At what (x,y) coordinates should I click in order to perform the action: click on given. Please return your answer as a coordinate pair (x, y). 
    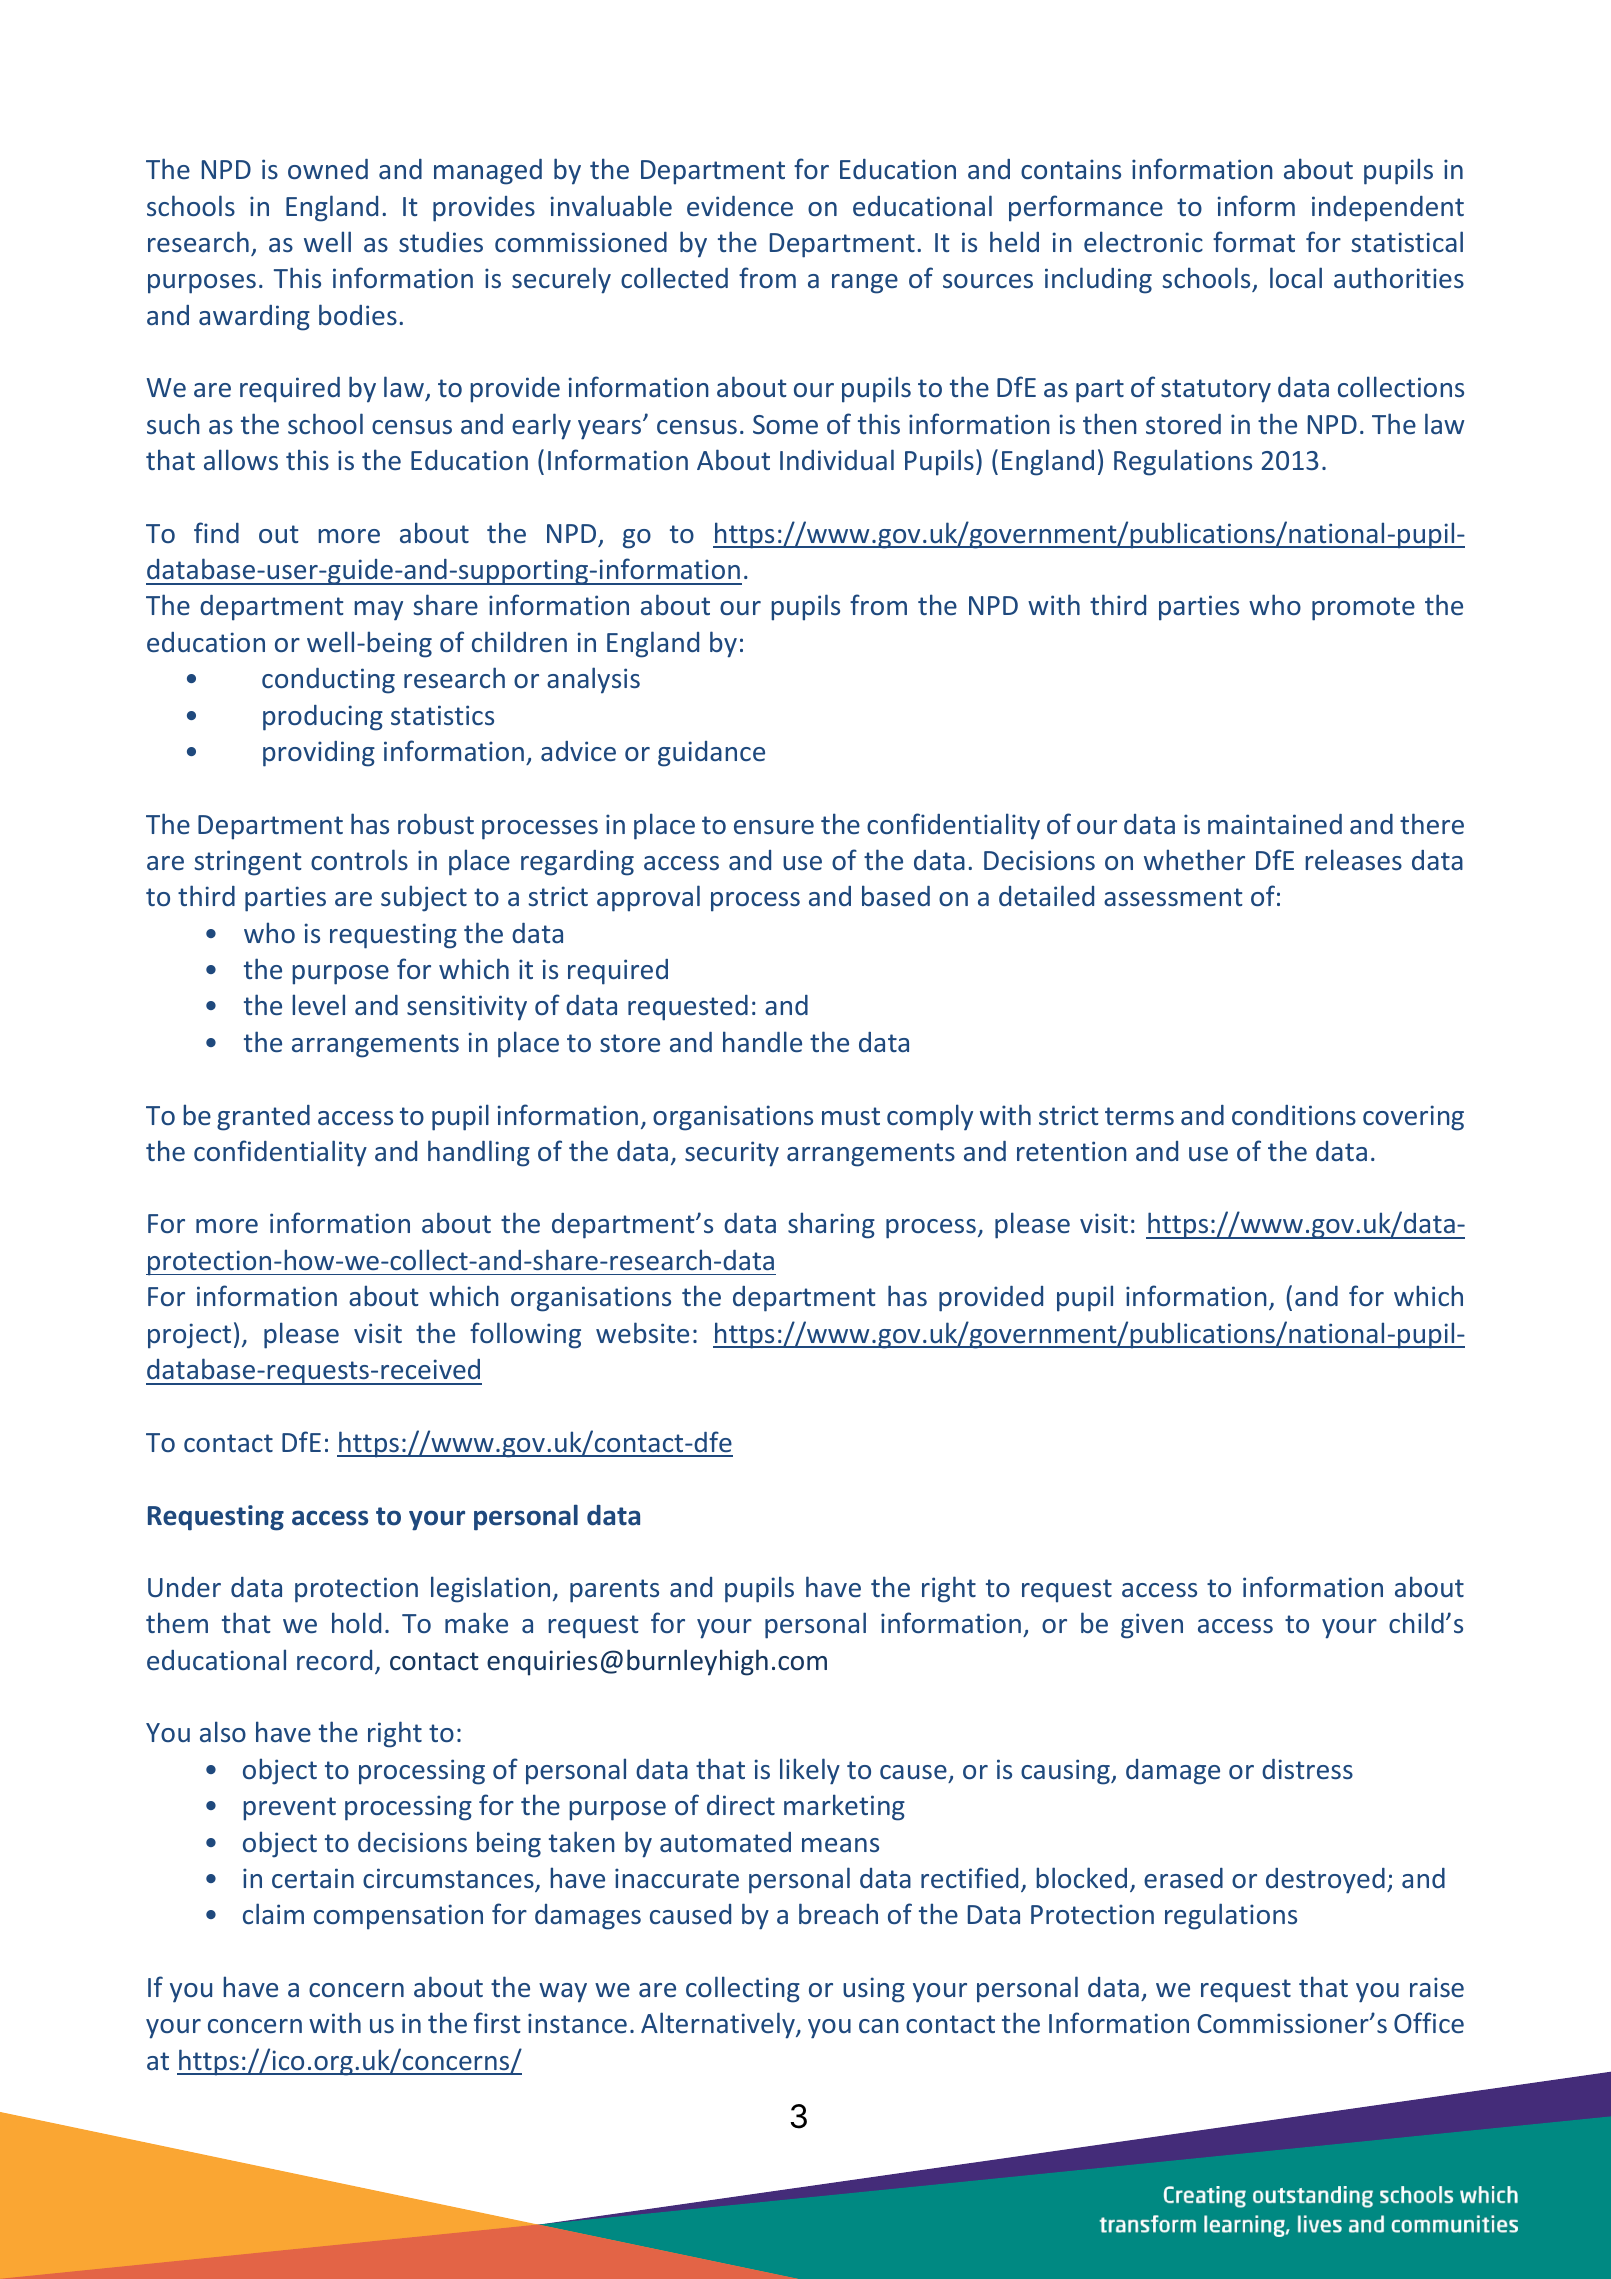
    Looking at the image, I should click on (1152, 1626).
